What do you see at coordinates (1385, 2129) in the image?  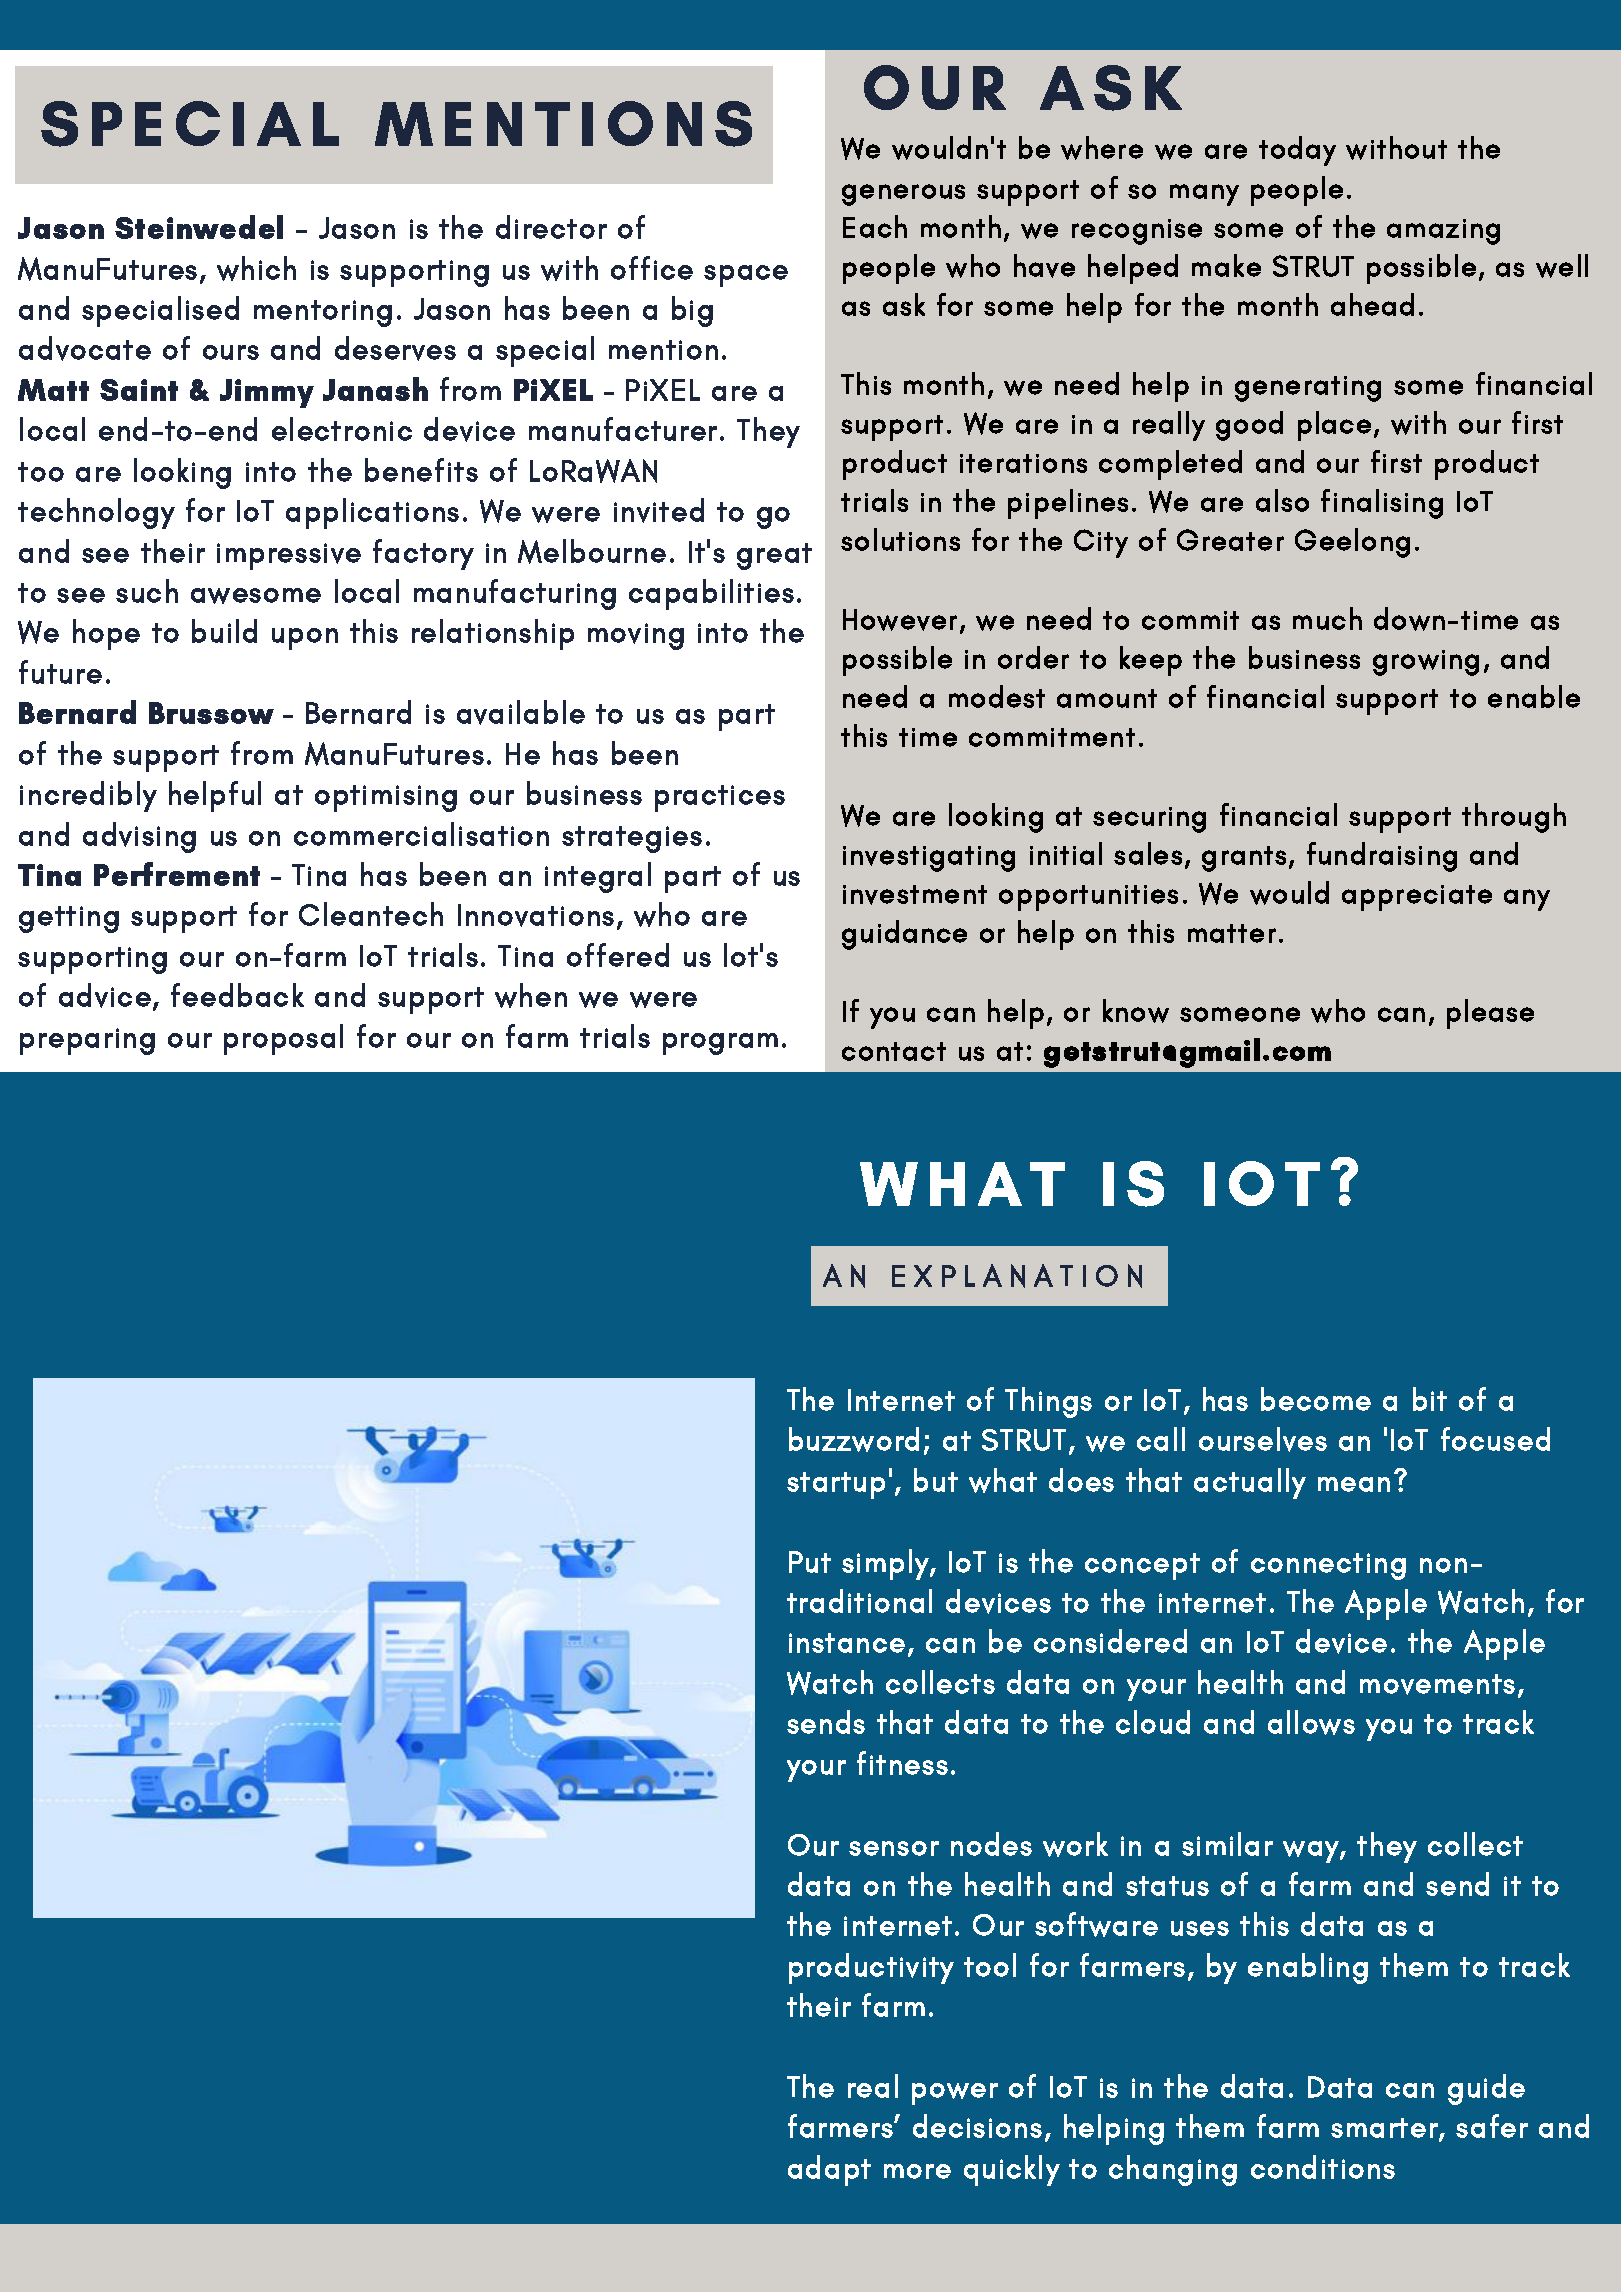 I see `smarter` at bounding box center [1385, 2129].
